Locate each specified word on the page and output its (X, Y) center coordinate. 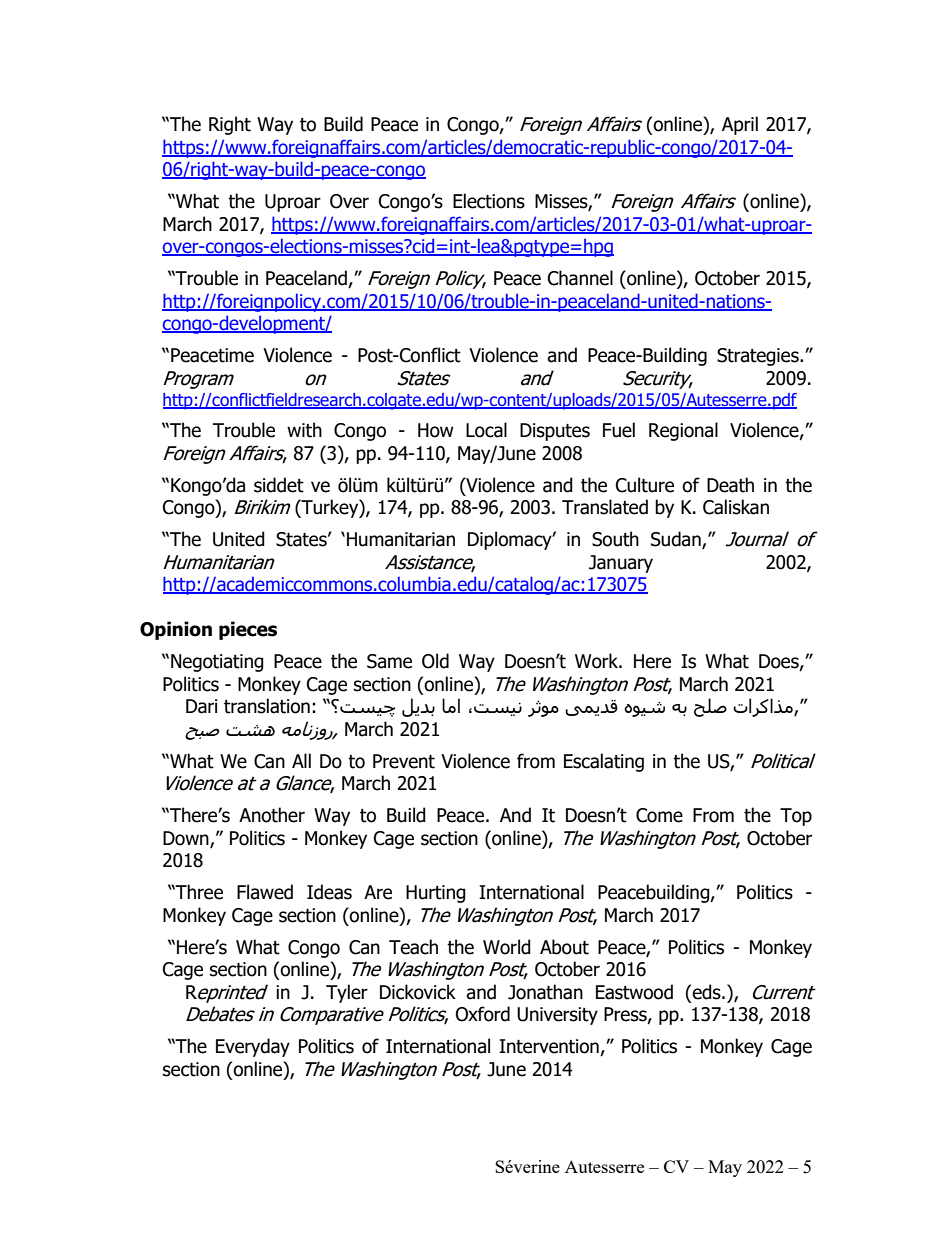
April (740, 125)
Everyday (253, 1047)
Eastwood (634, 992)
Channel (580, 278)
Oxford (483, 1014)
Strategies (759, 357)
